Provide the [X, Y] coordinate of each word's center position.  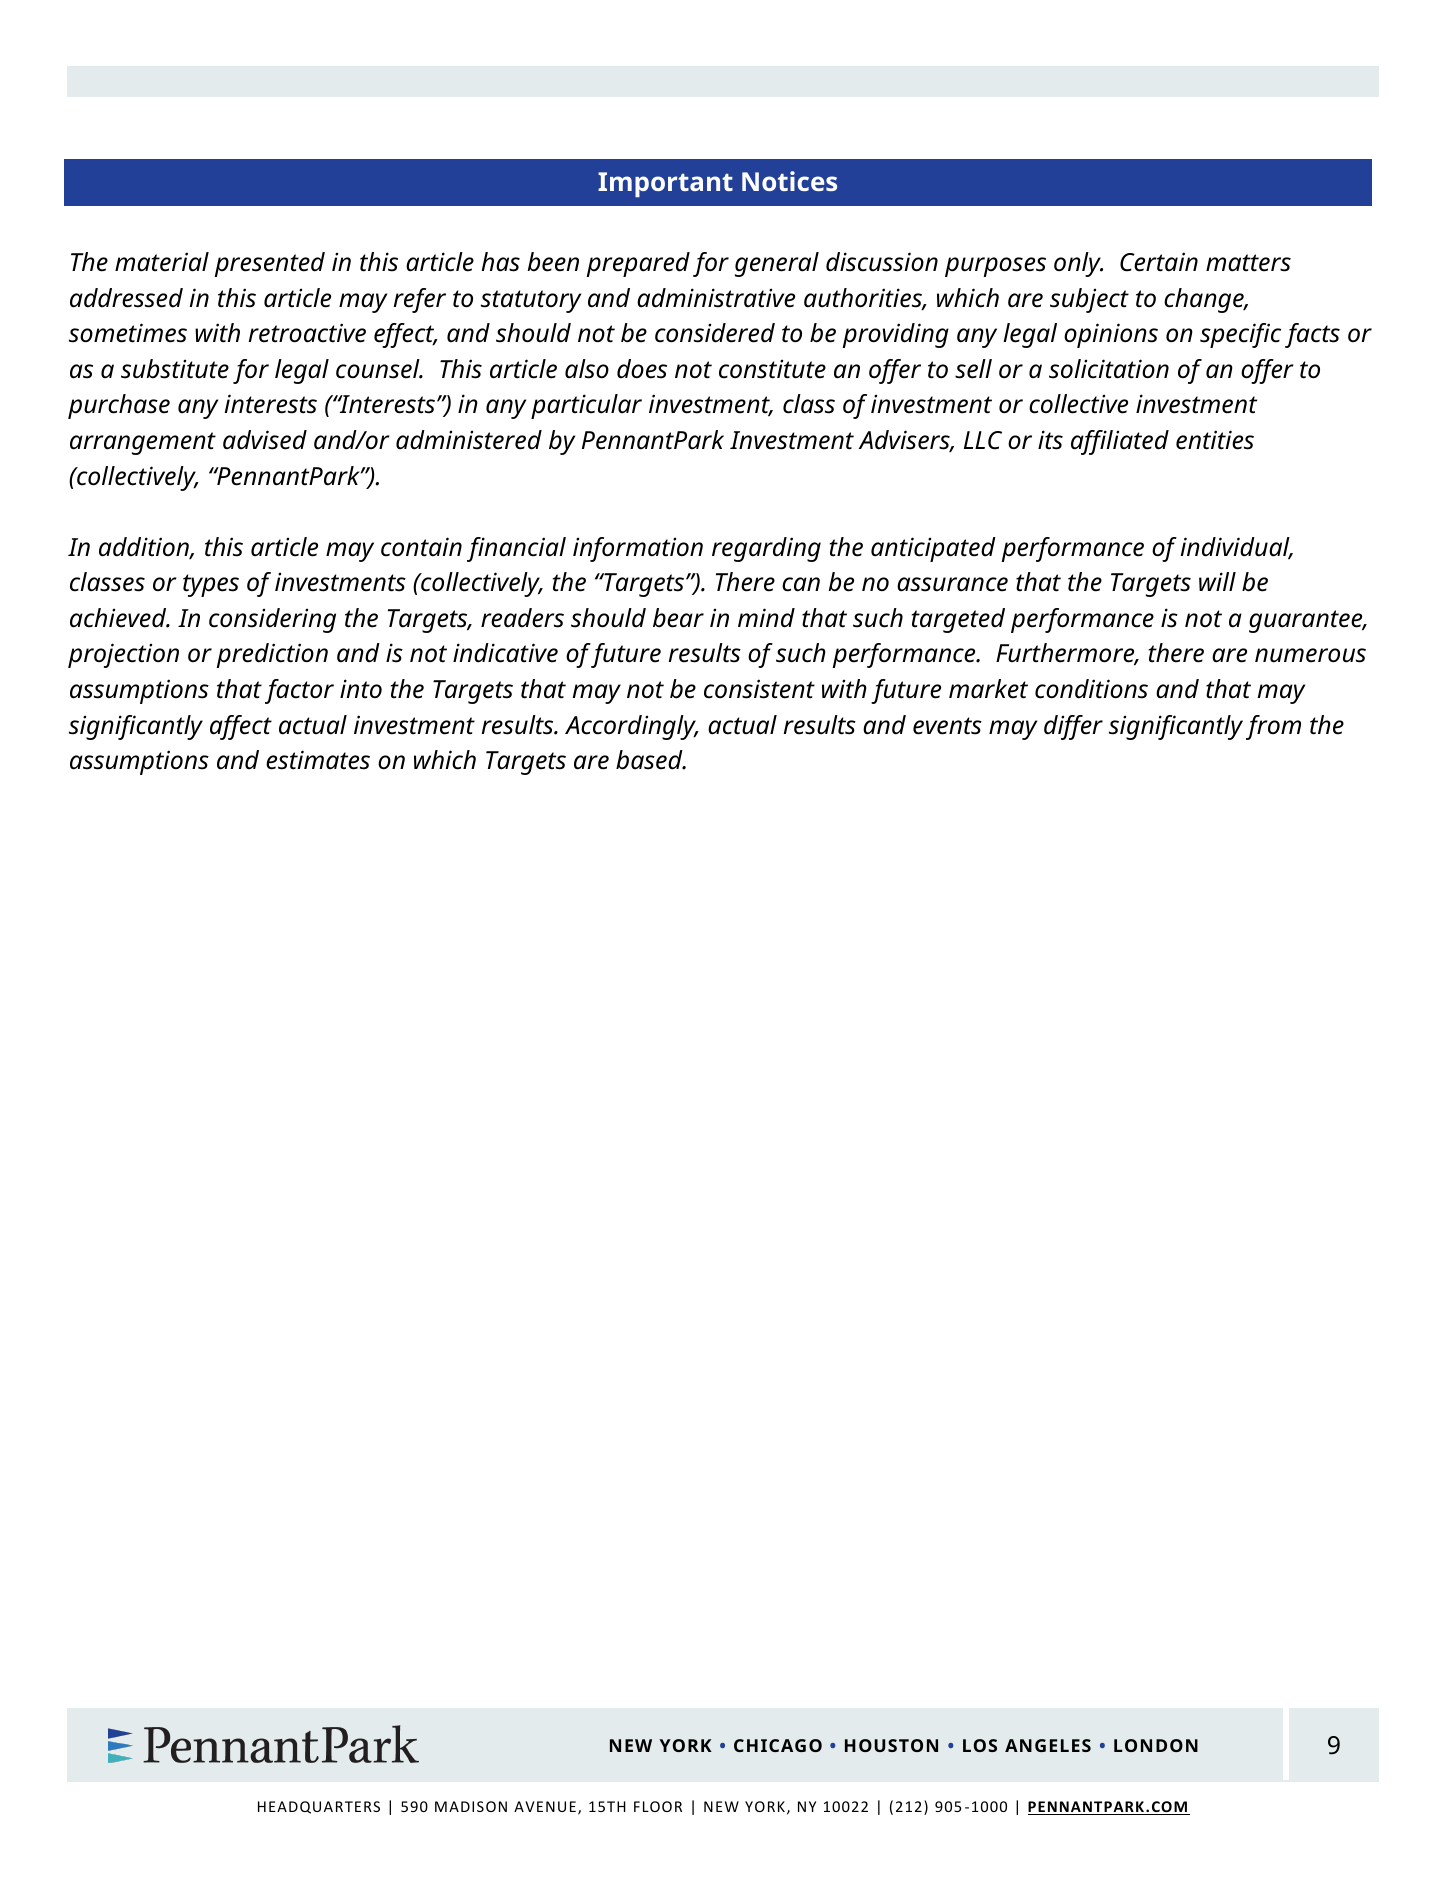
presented [270, 264]
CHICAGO [778, 1745]
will [1217, 581]
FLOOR [658, 1806]
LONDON [1156, 1745]
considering [272, 620]
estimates [318, 760]
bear [678, 618]
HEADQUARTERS [319, 1807]
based [650, 760]
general [777, 264]
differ [1073, 727]
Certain [1159, 262]
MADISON [471, 1806]
